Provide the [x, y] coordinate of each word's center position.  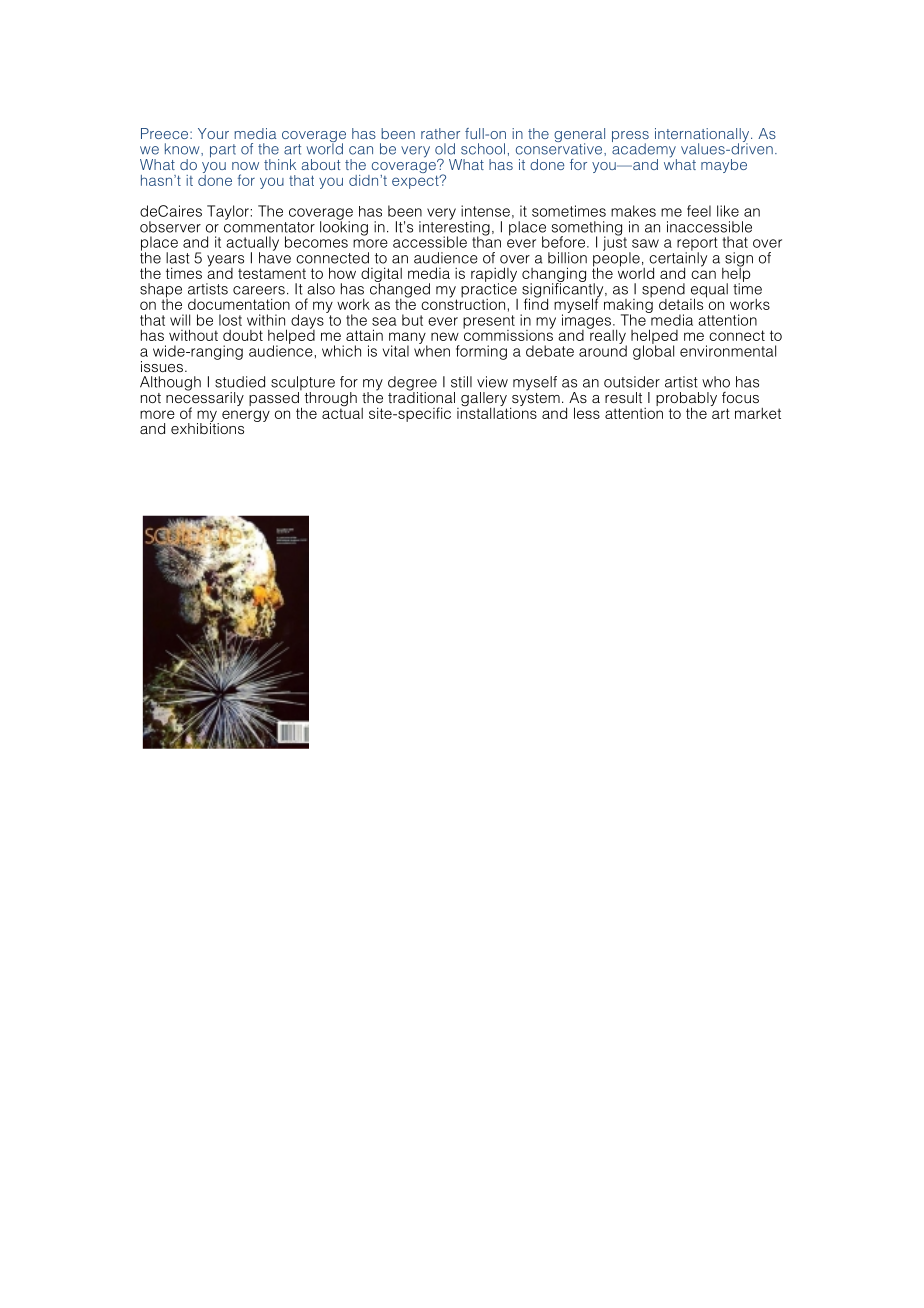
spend [663, 291]
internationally [703, 136]
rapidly [494, 275]
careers [259, 290]
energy [246, 416]
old [445, 149]
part [223, 151]
